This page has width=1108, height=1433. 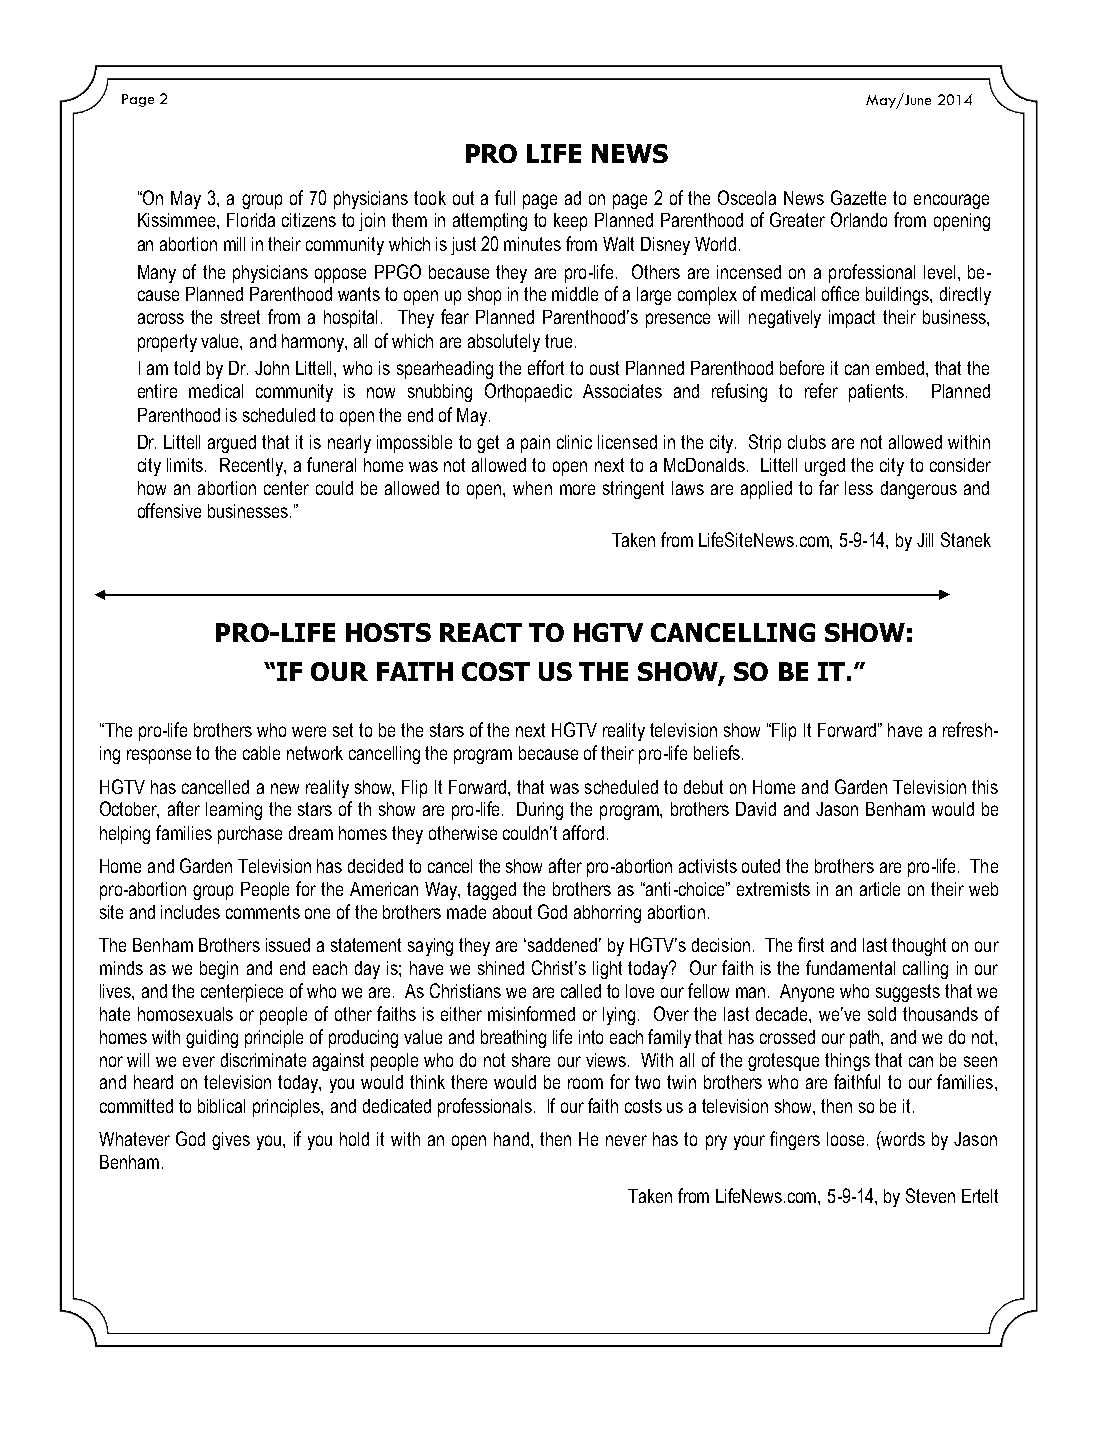 What do you see at coordinates (581, 991) in the page?
I see `called` at bounding box center [581, 991].
